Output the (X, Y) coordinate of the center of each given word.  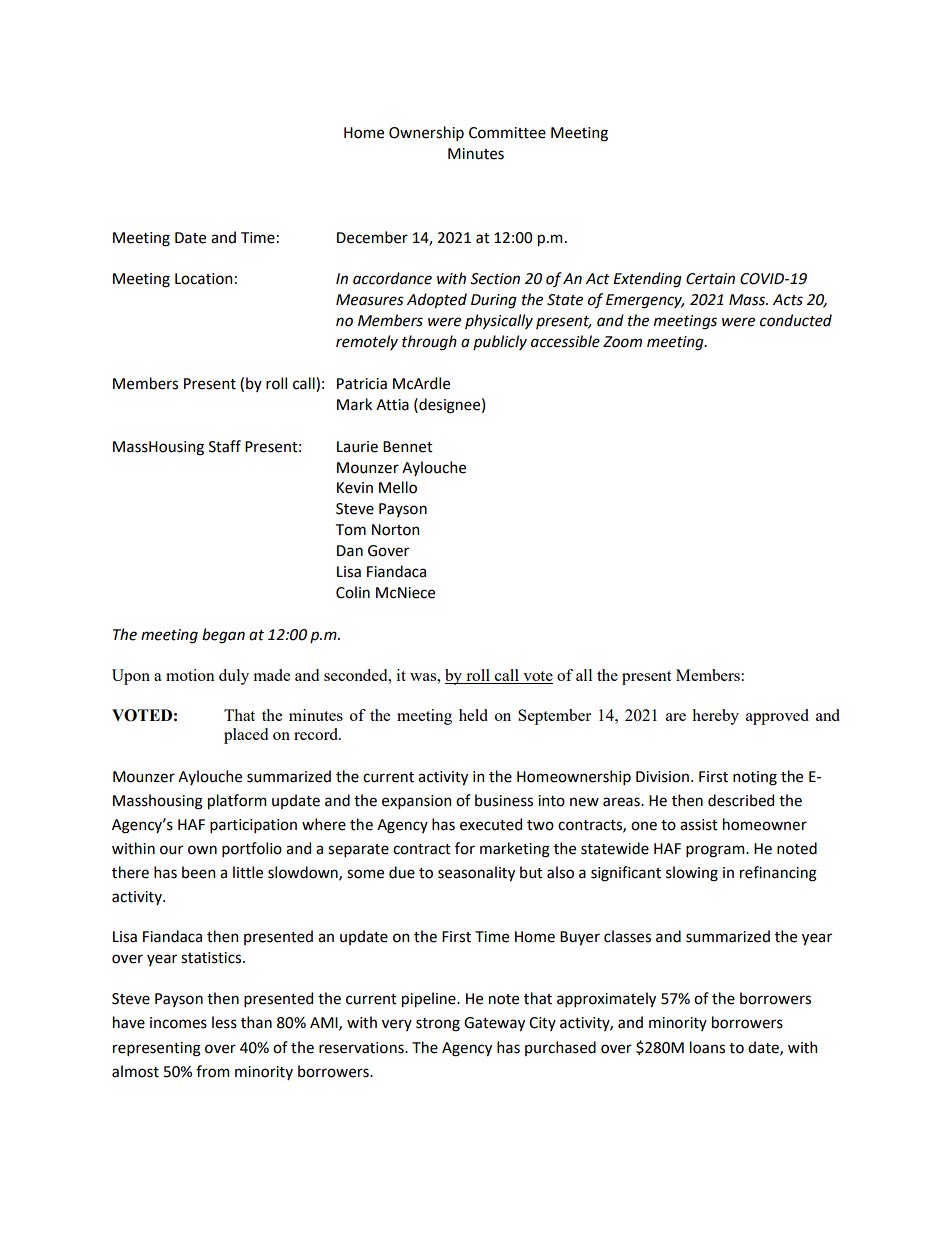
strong (438, 1025)
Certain (710, 279)
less (224, 1022)
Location (203, 279)
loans (707, 1047)
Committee (507, 133)
